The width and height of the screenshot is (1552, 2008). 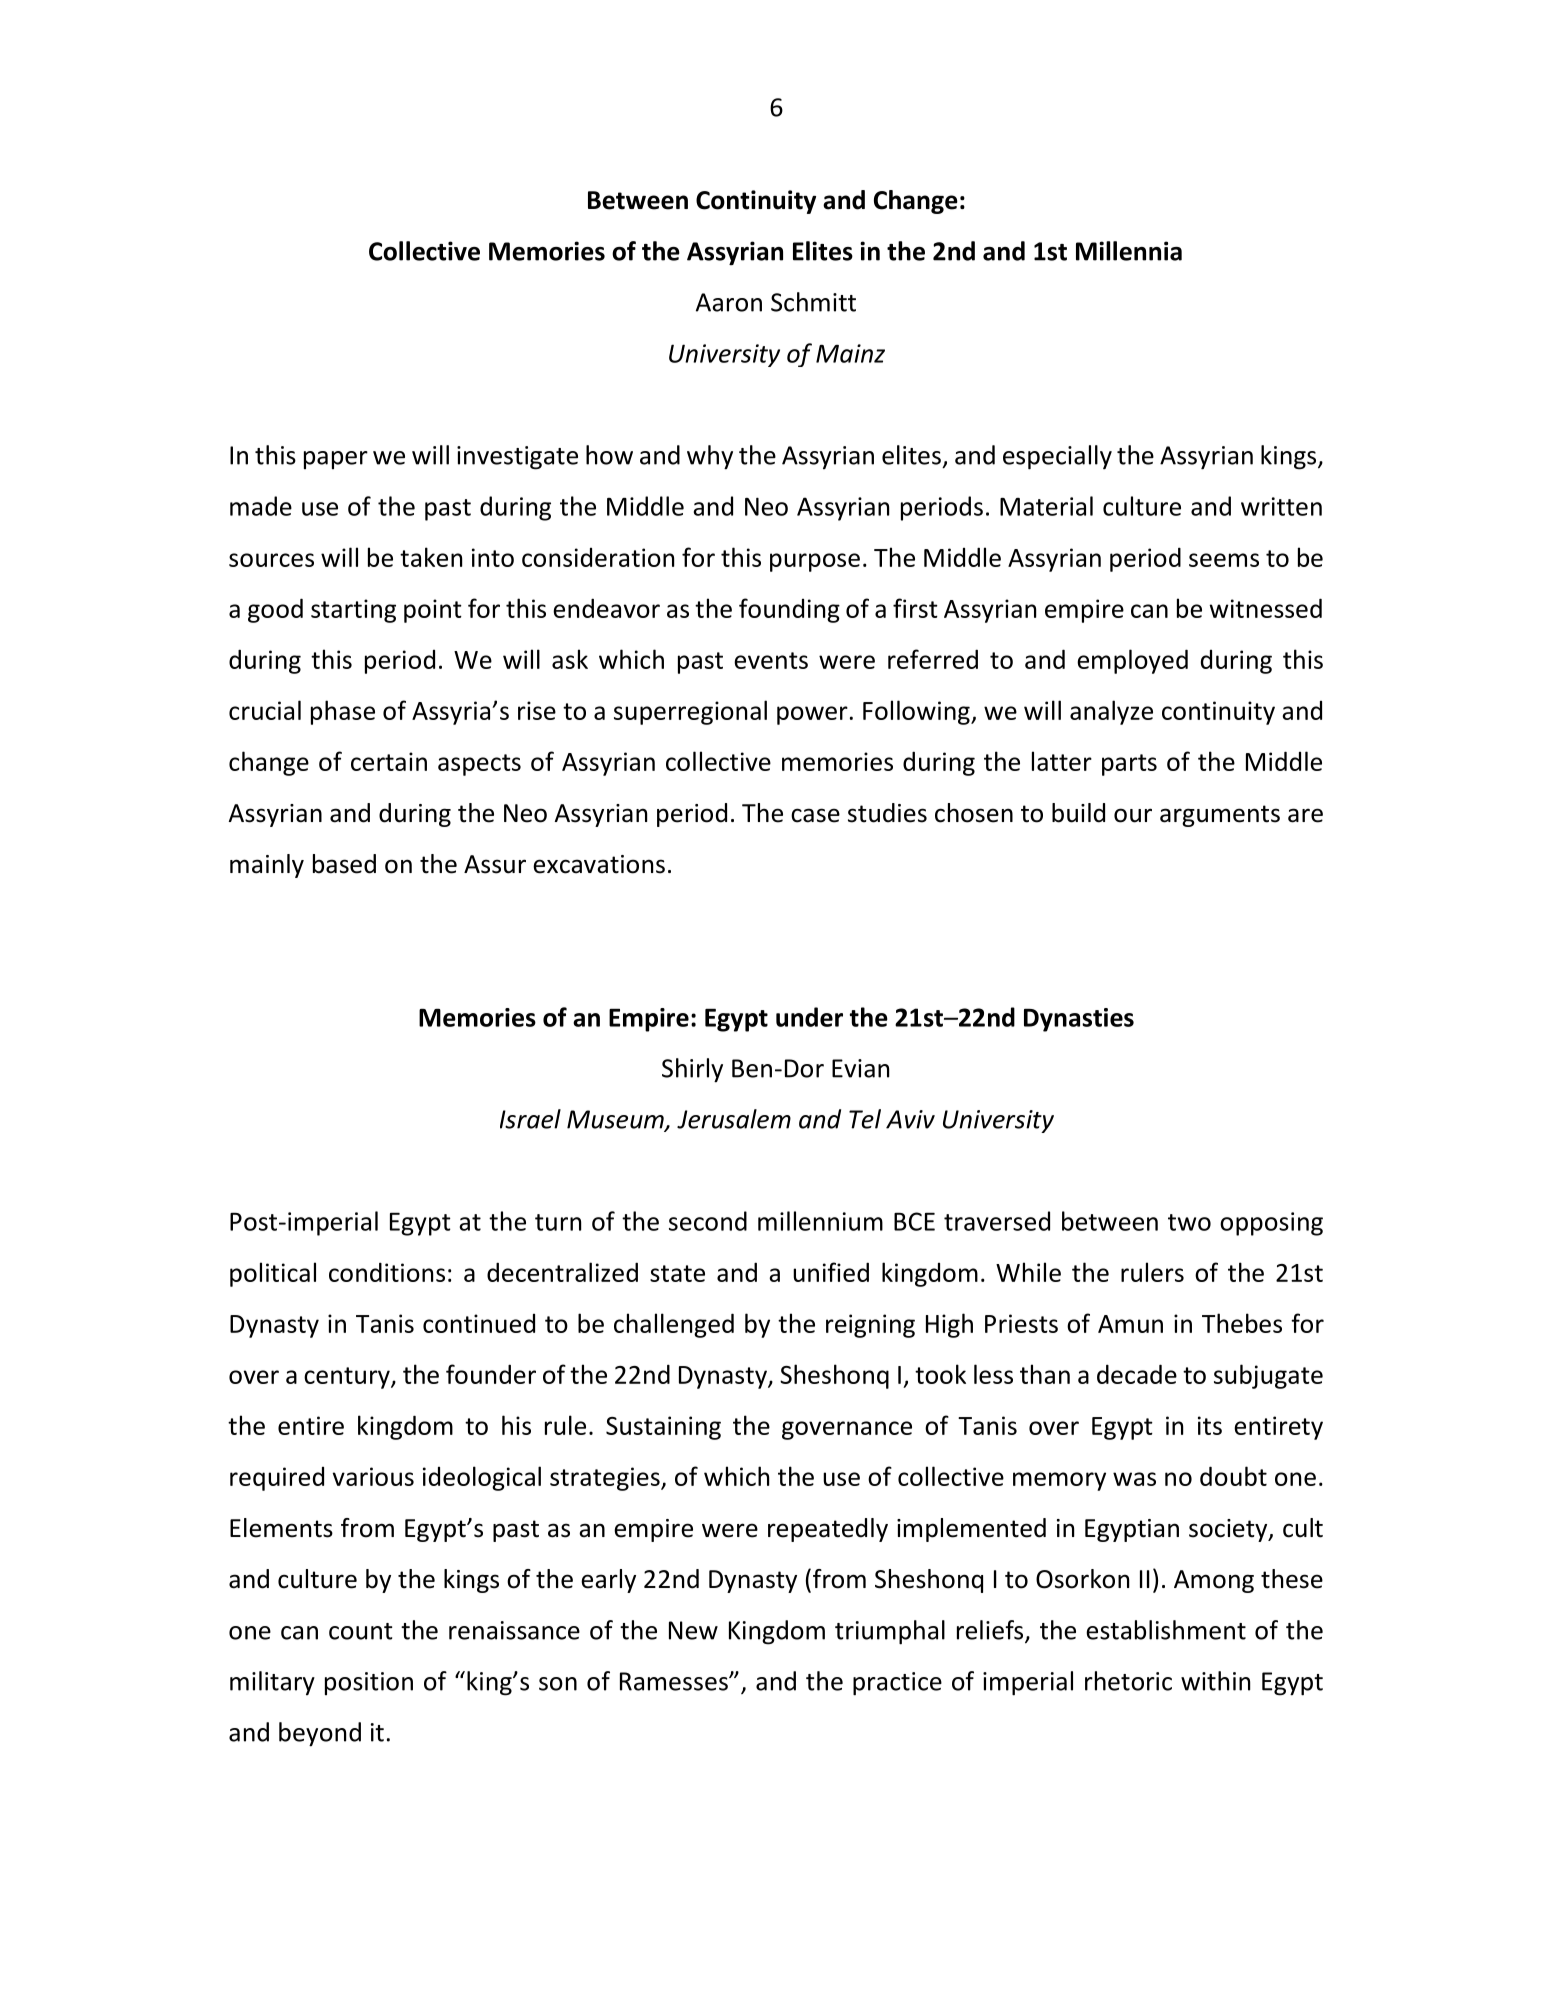 What do you see at coordinates (820, 1221) in the screenshot?
I see `millennium` at bounding box center [820, 1221].
